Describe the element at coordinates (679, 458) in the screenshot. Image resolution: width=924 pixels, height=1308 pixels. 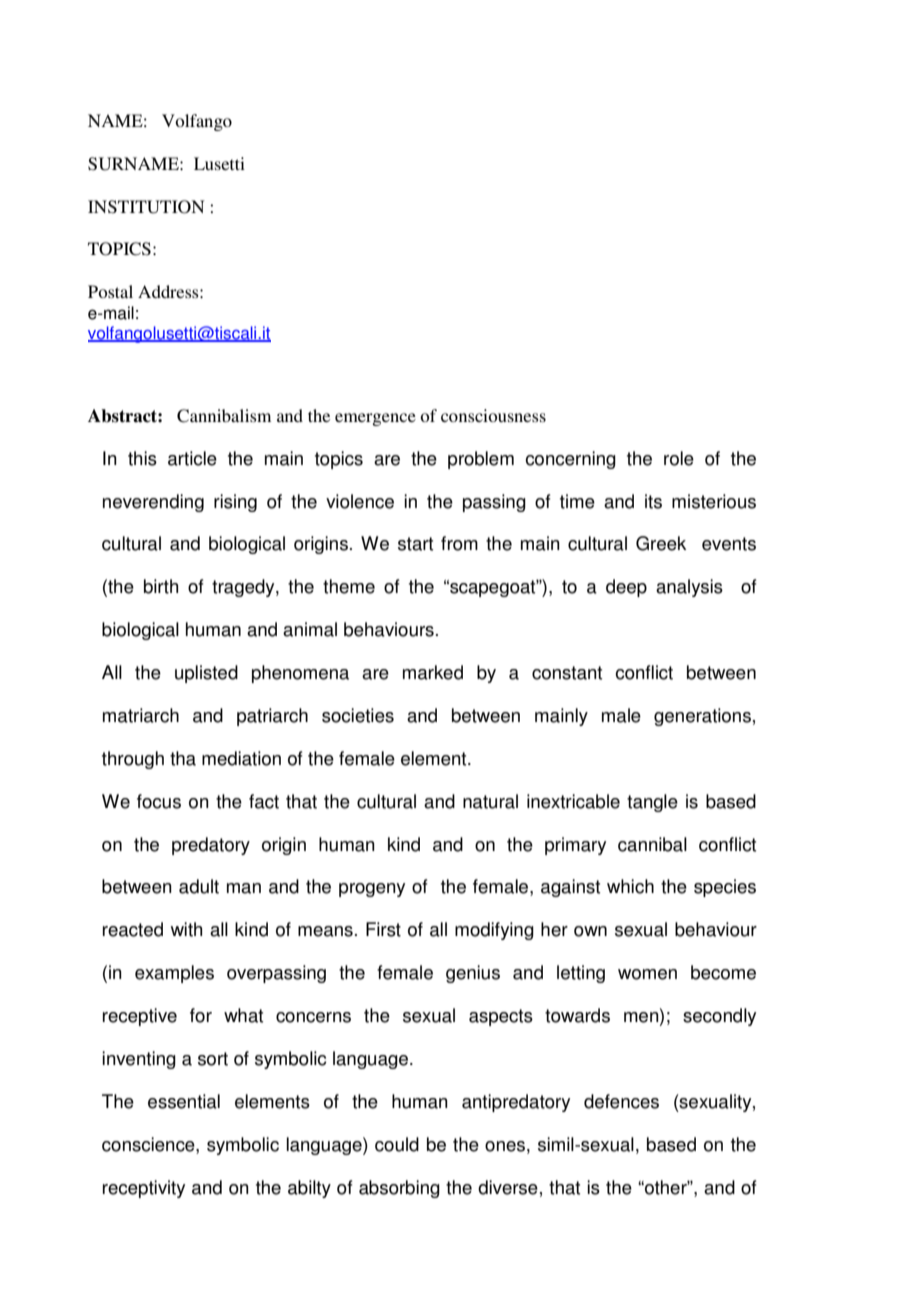
I see `role` at that location.
